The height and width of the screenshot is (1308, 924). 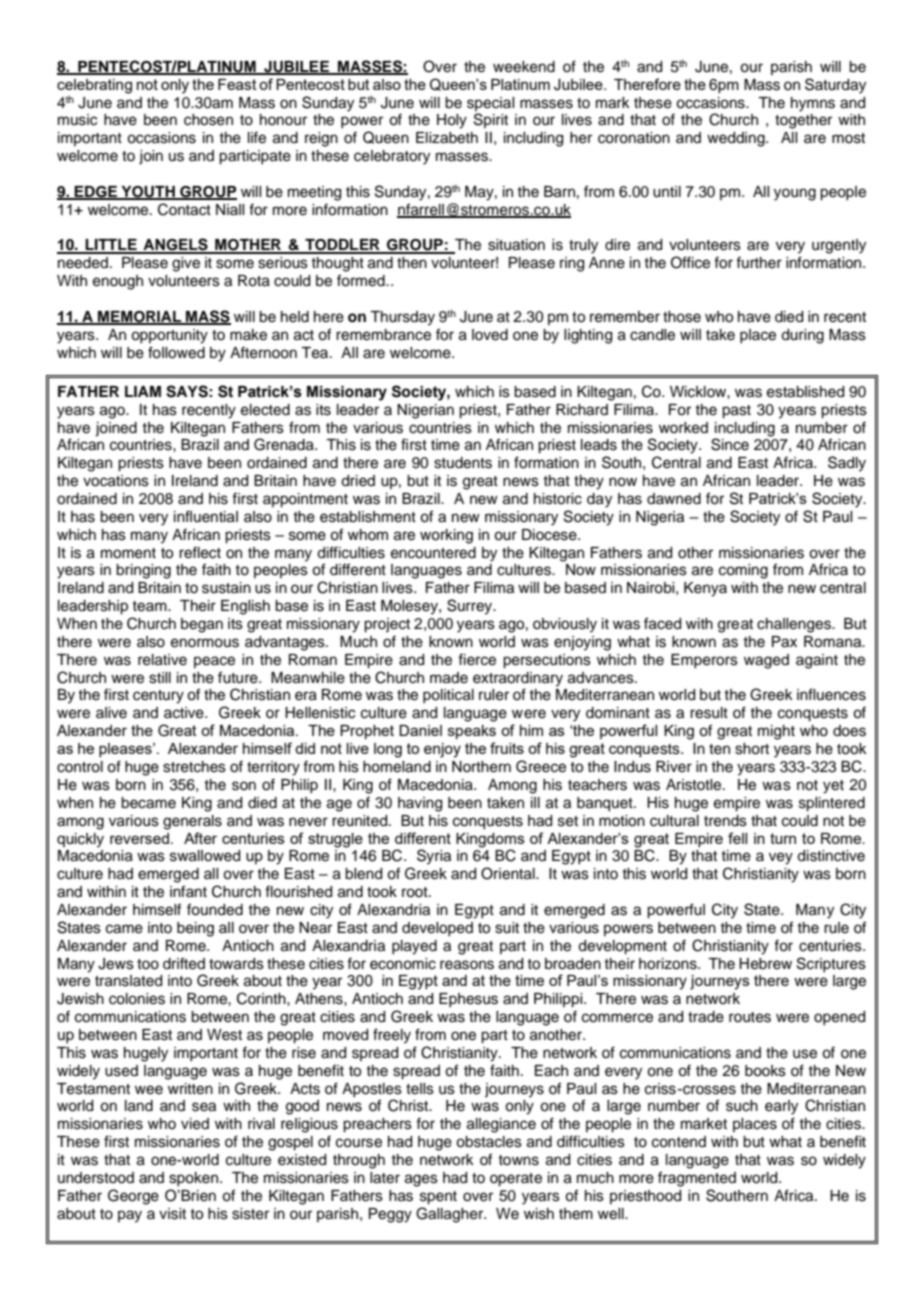 I want to click on drifted, so click(x=184, y=963).
